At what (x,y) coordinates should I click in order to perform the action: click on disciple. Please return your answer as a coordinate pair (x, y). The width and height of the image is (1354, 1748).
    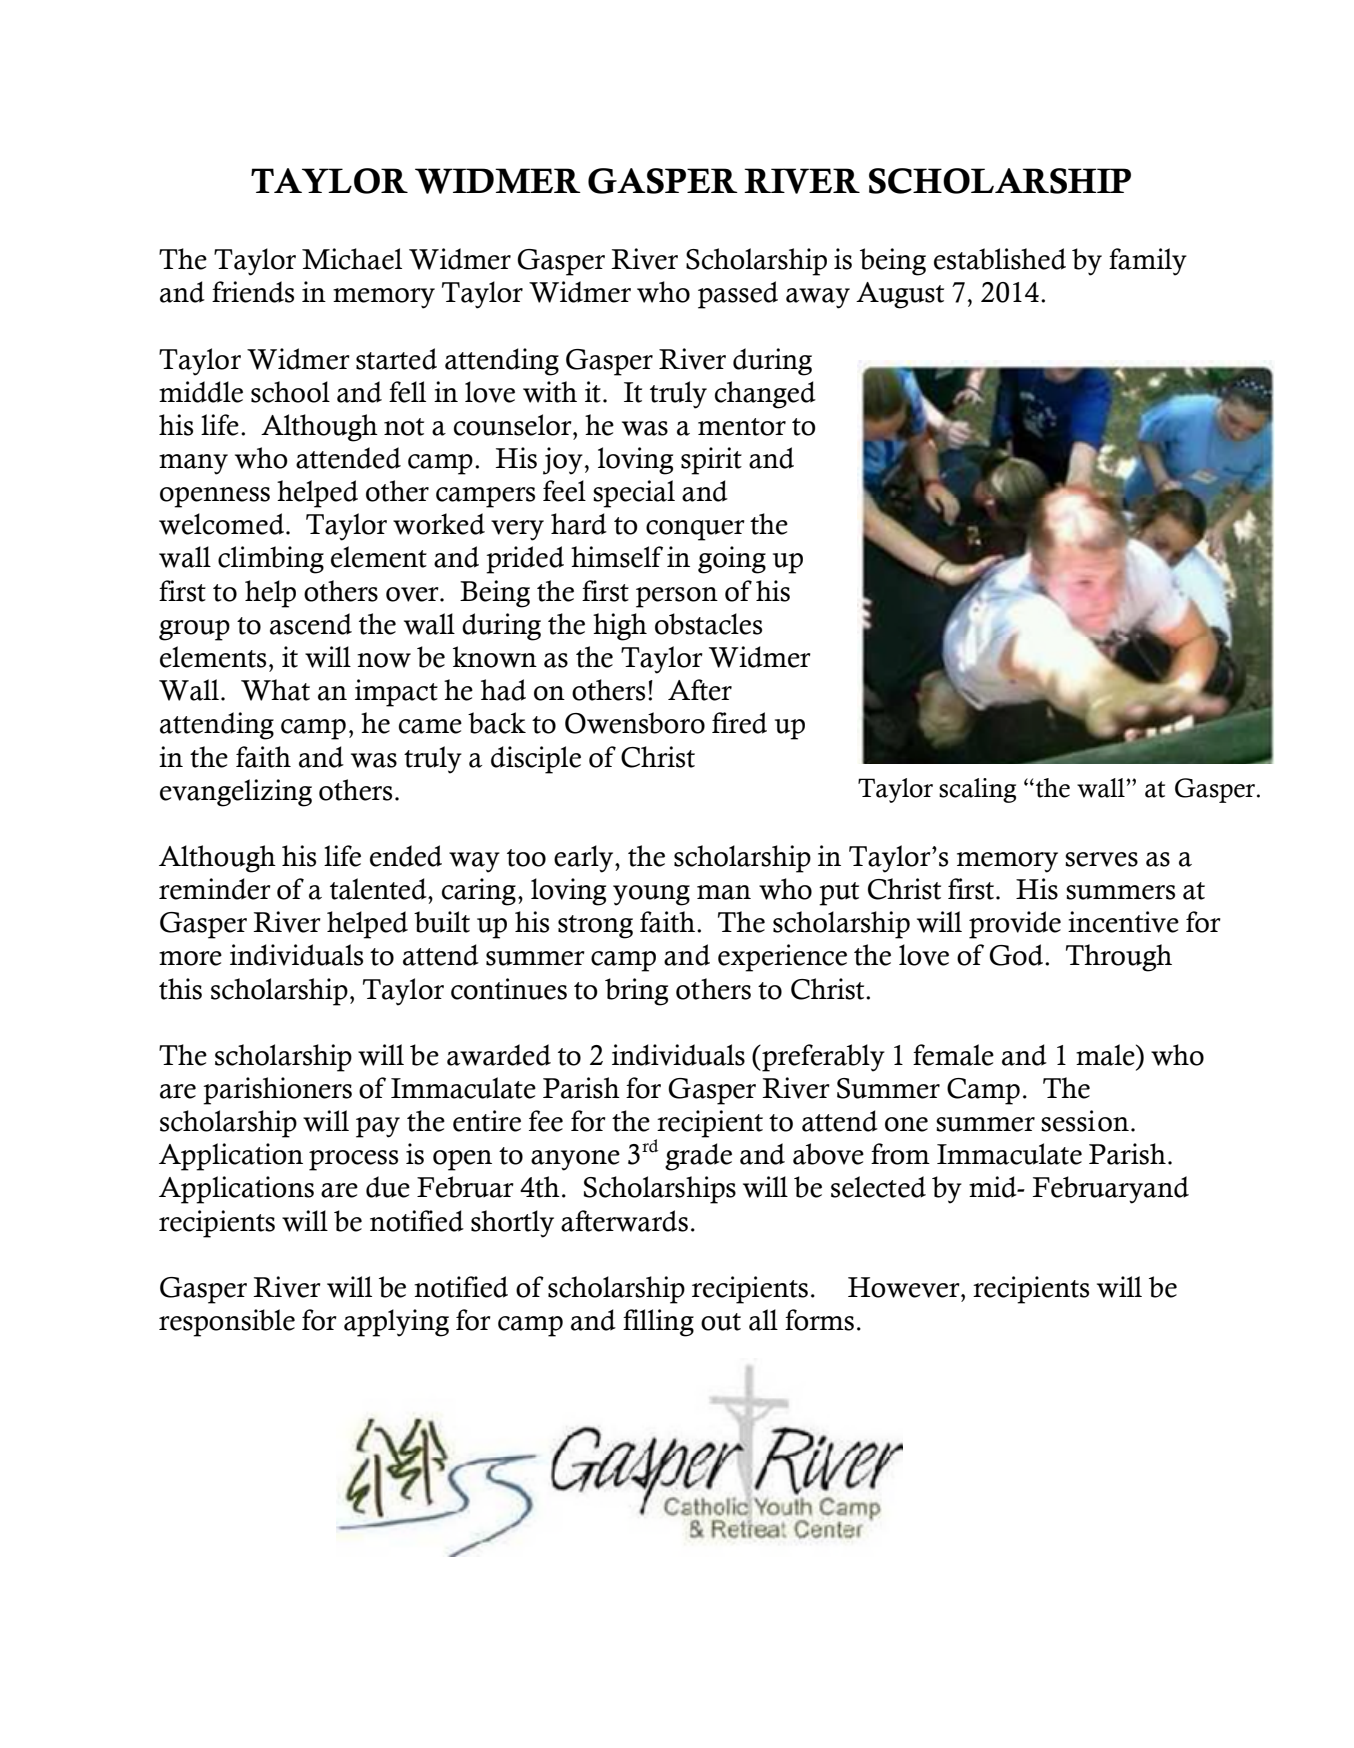
    Looking at the image, I should click on (536, 760).
